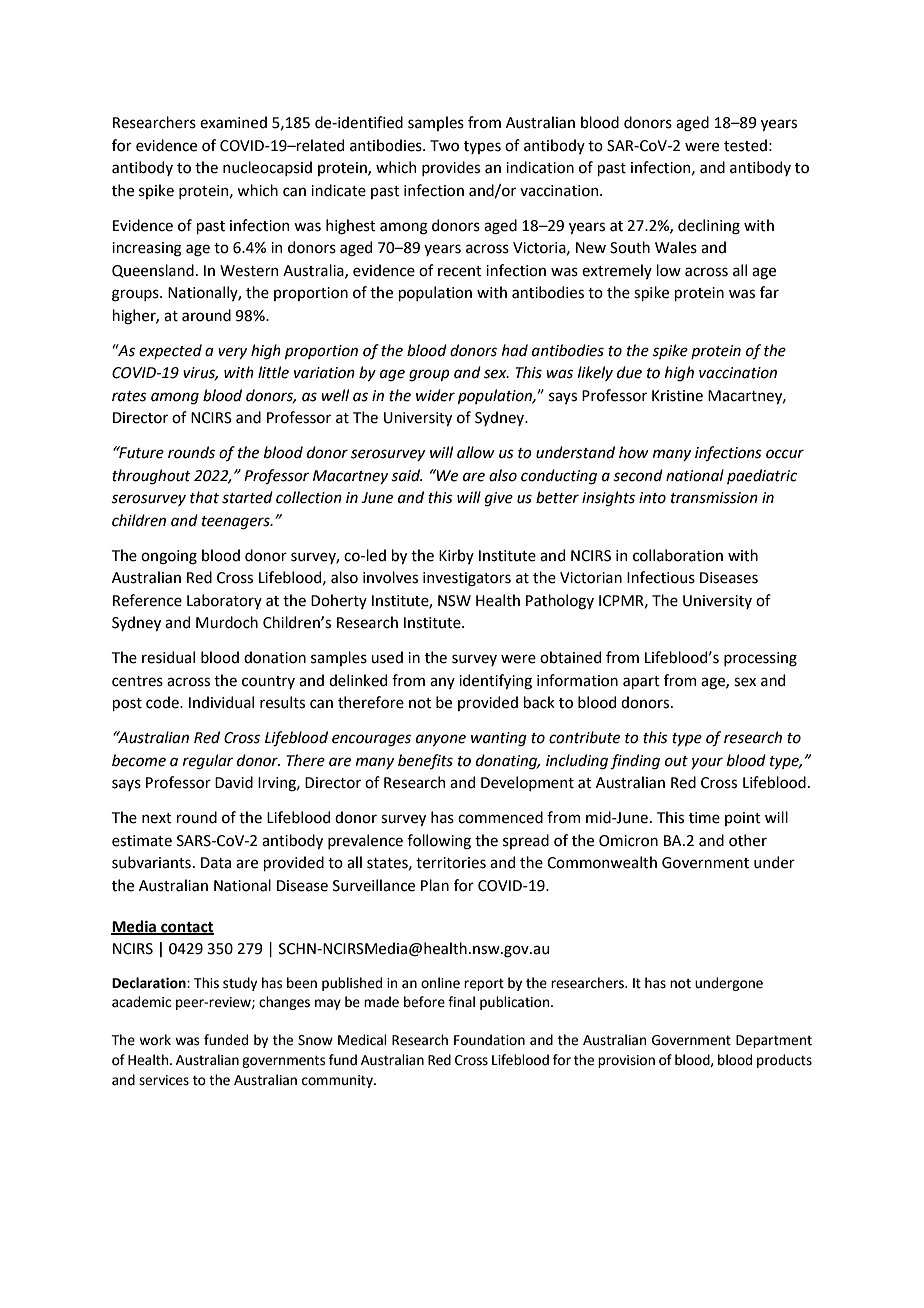 This screenshot has width=924, height=1308. I want to click on work, so click(155, 1040).
